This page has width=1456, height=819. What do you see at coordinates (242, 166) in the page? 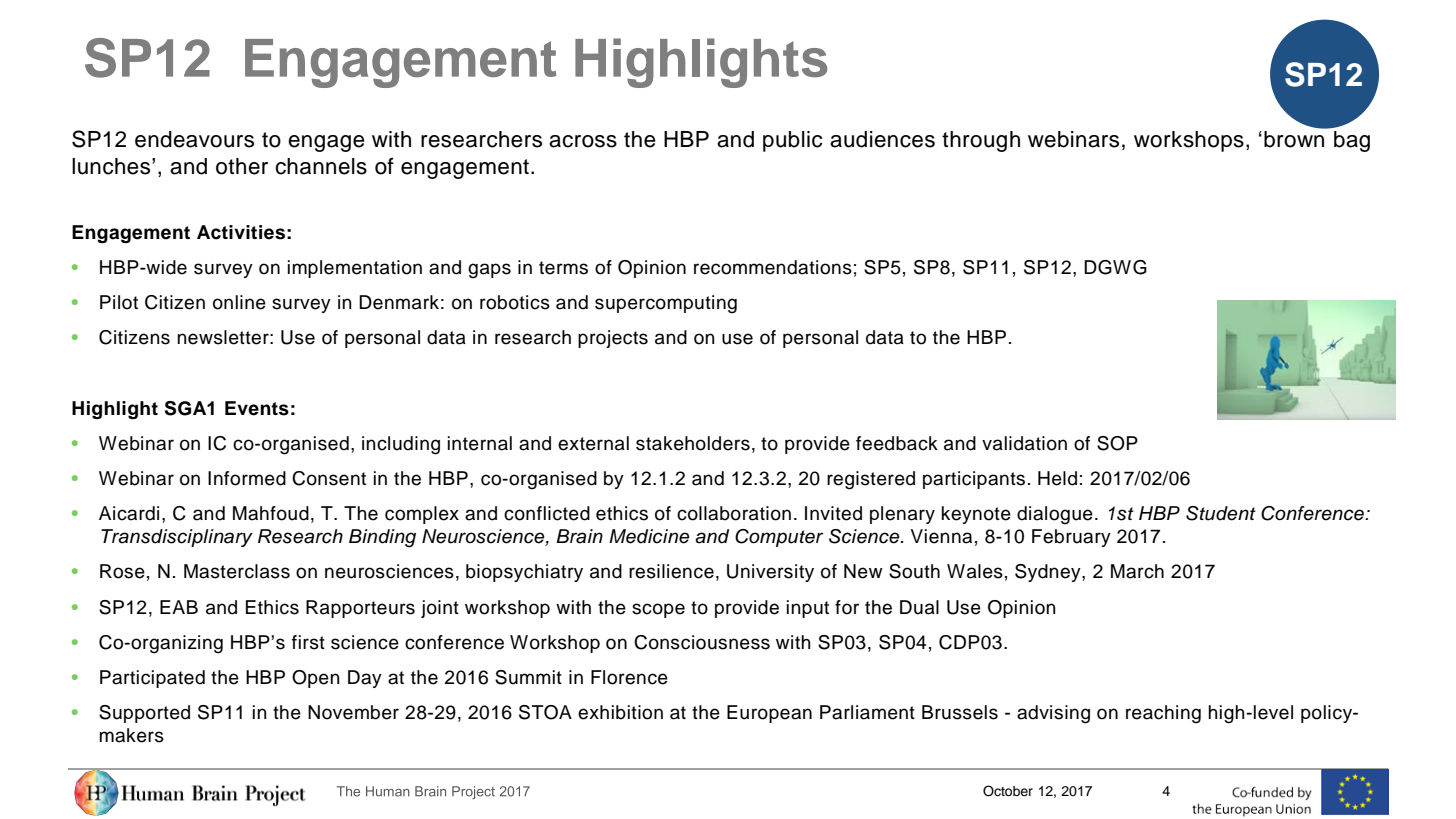
I see `other` at bounding box center [242, 166].
